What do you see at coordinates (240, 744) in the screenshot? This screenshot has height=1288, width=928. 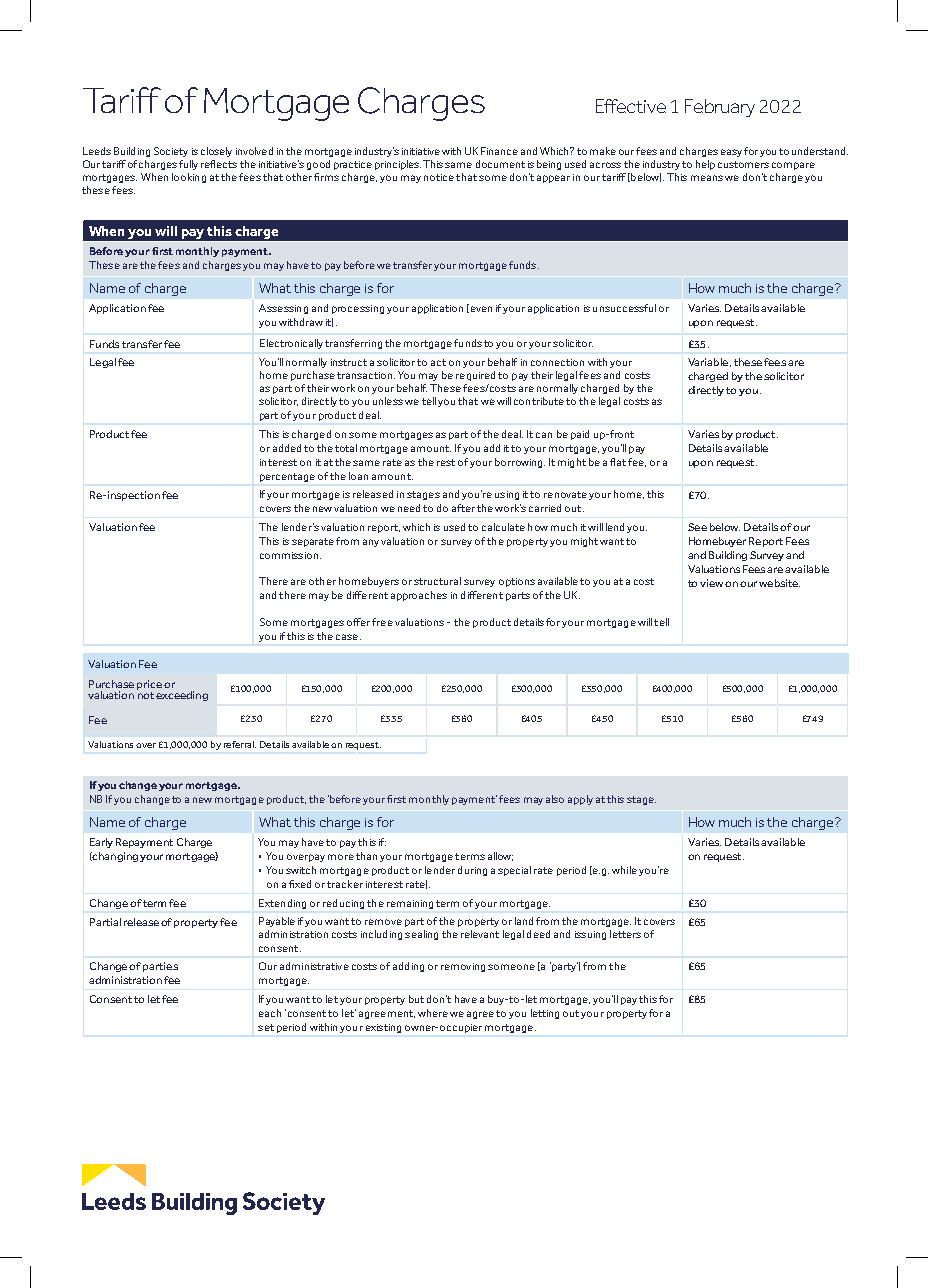 I see `referral` at bounding box center [240, 744].
